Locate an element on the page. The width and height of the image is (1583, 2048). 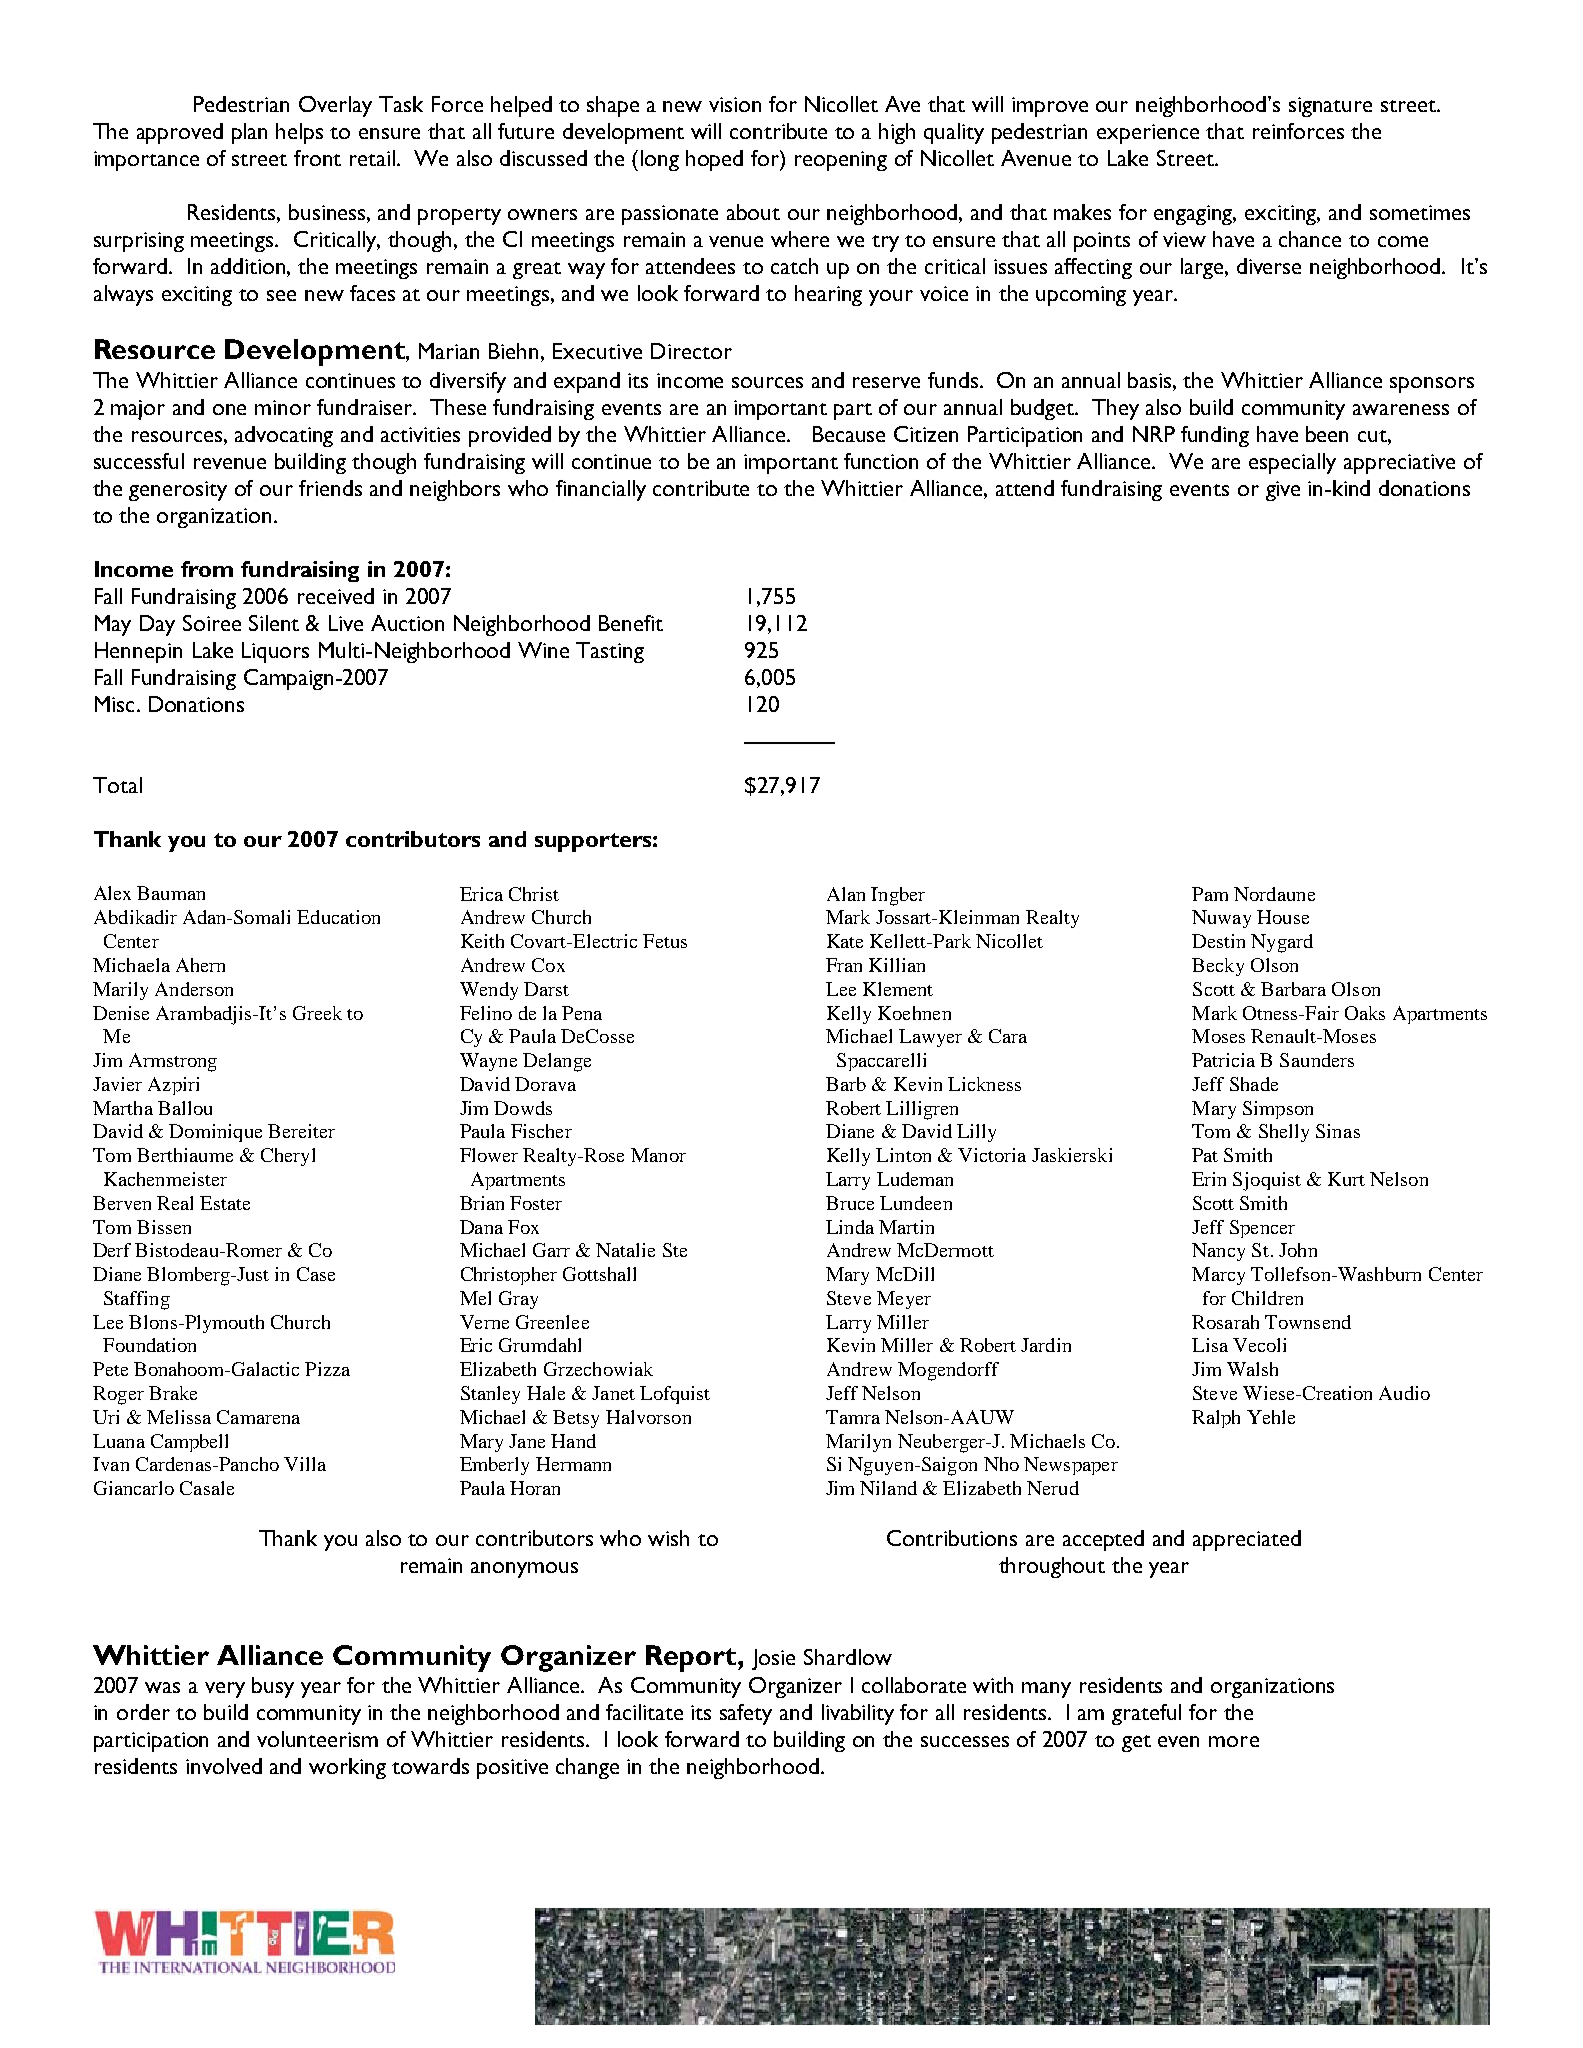
signature is located at coordinates (1330, 107).
